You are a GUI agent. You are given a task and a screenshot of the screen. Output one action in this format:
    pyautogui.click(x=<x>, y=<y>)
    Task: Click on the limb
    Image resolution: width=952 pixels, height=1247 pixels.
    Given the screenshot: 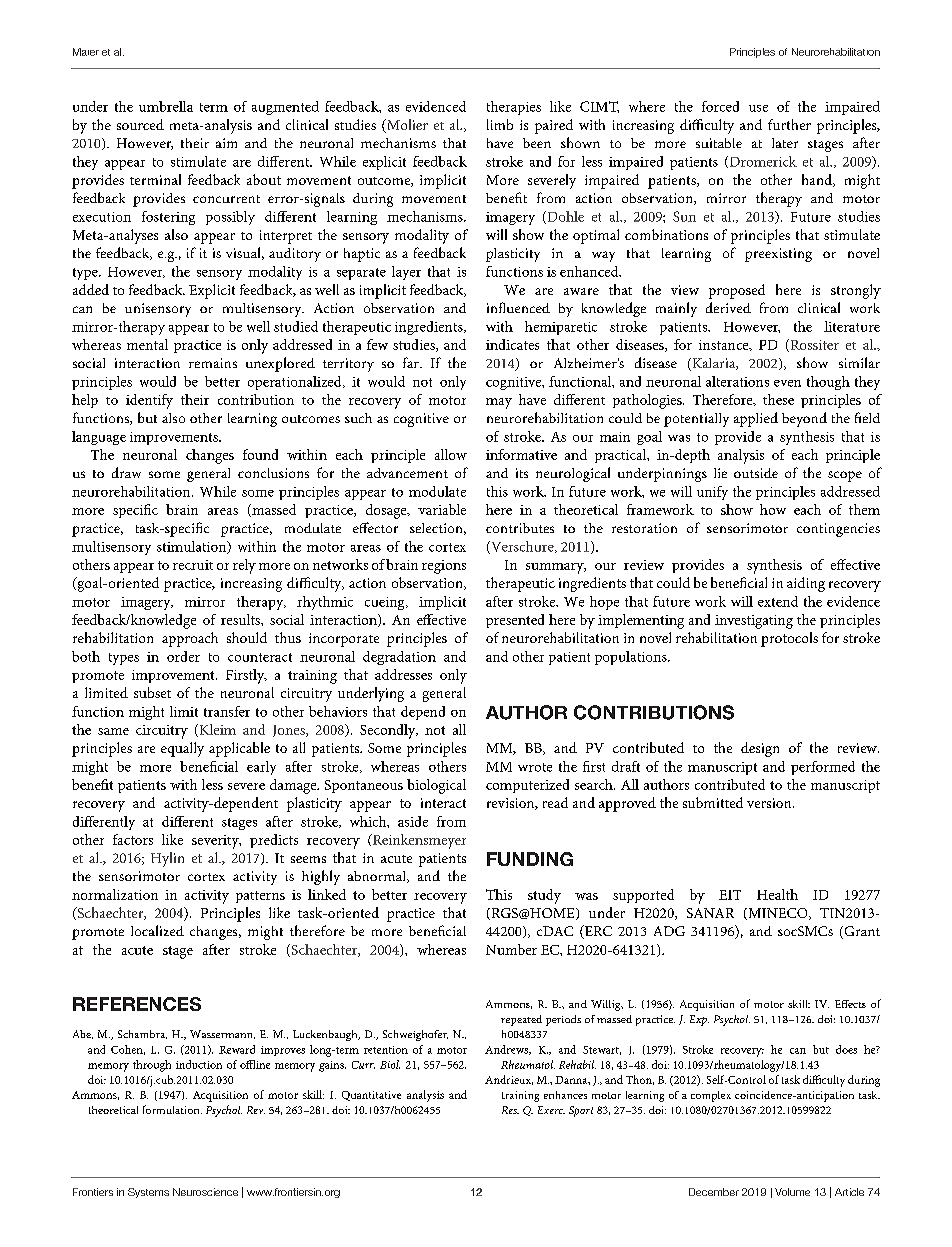 What is the action you would take?
    pyautogui.click(x=500, y=124)
